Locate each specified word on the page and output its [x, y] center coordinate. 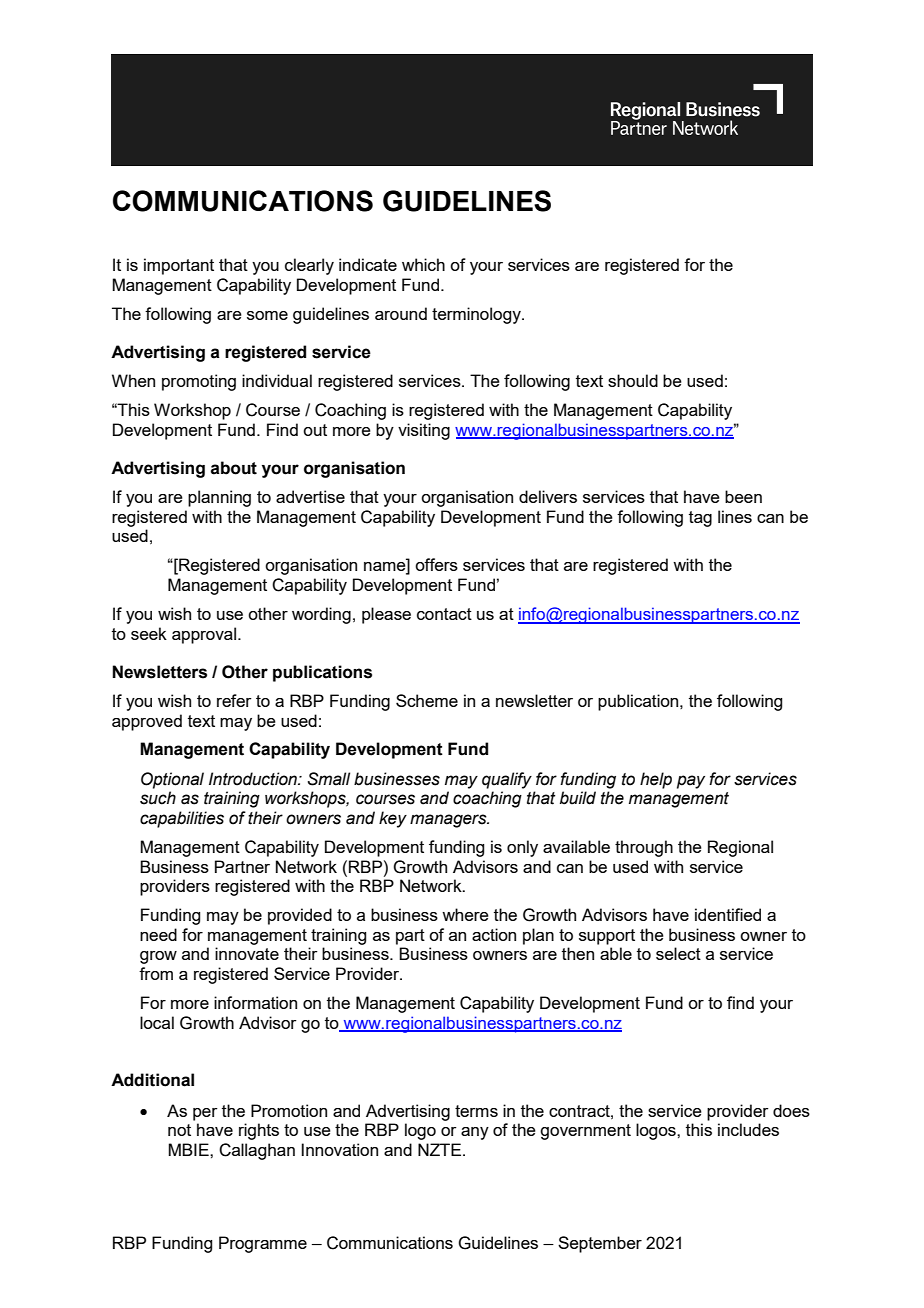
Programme [263, 1244]
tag [700, 519]
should [633, 380]
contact [444, 614]
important [179, 266]
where [465, 914]
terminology [477, 315]
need [158, 934]
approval [204, 635]
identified [728, 914]
